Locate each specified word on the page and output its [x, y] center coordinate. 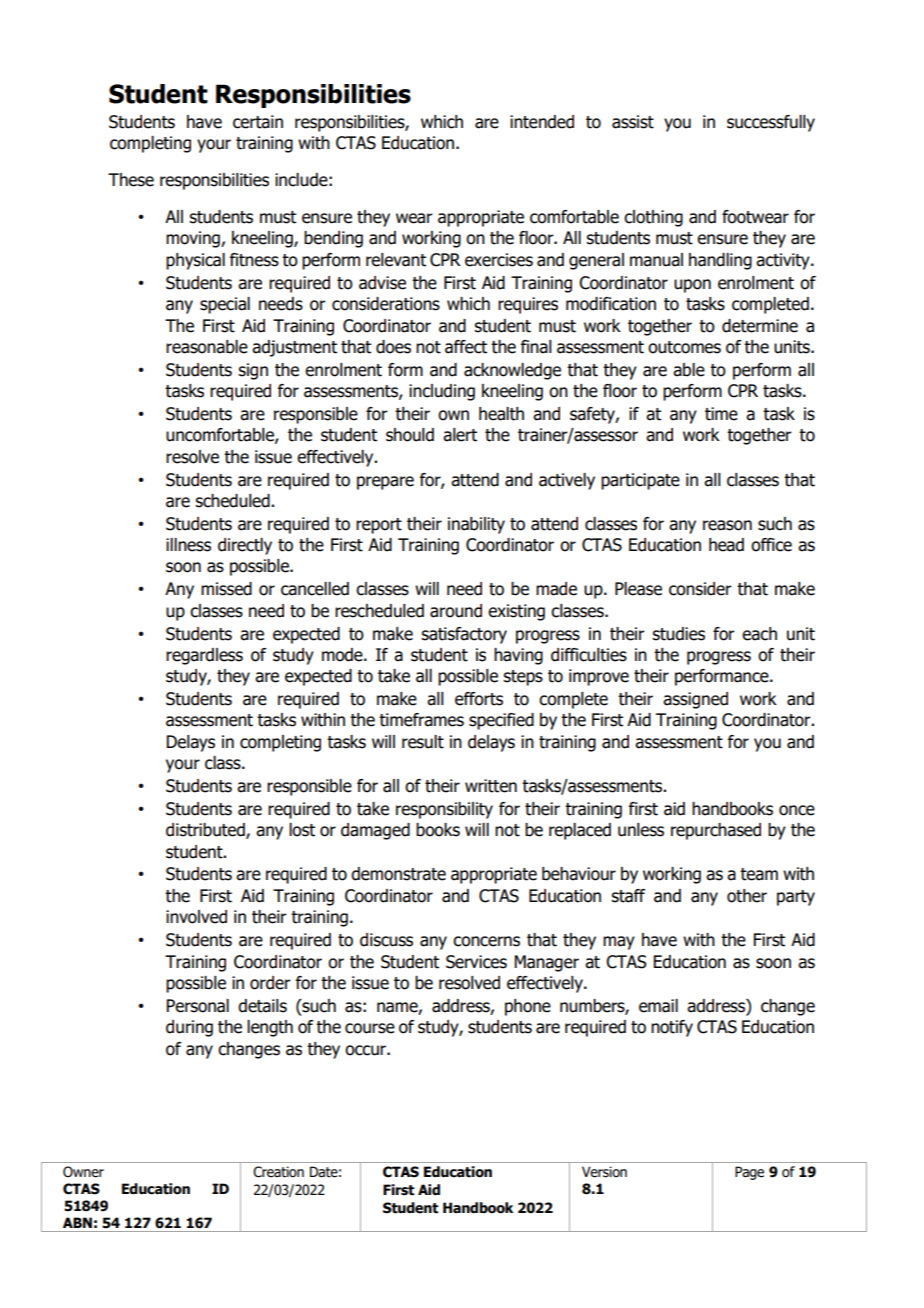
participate [640, 481]
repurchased [716, 831]
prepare [385, 483]
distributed [206, 831]
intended [542, 122]
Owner [83, 1172]
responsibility [444, 810]
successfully [771, 123]
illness [188, 545]
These [131, 180]
